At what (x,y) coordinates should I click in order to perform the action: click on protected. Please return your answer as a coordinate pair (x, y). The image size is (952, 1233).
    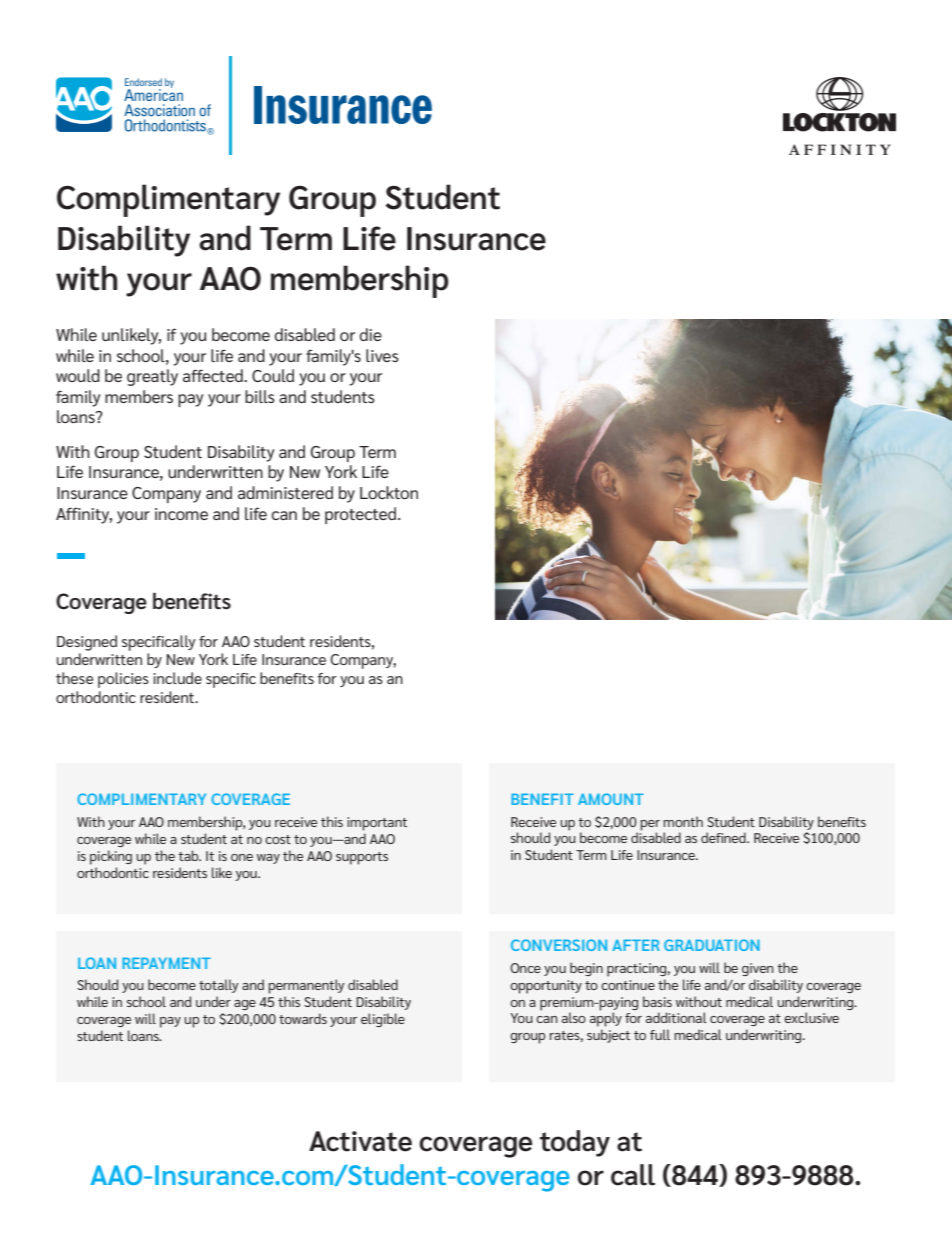
    Looking at the image, I should click on (362, 515).
